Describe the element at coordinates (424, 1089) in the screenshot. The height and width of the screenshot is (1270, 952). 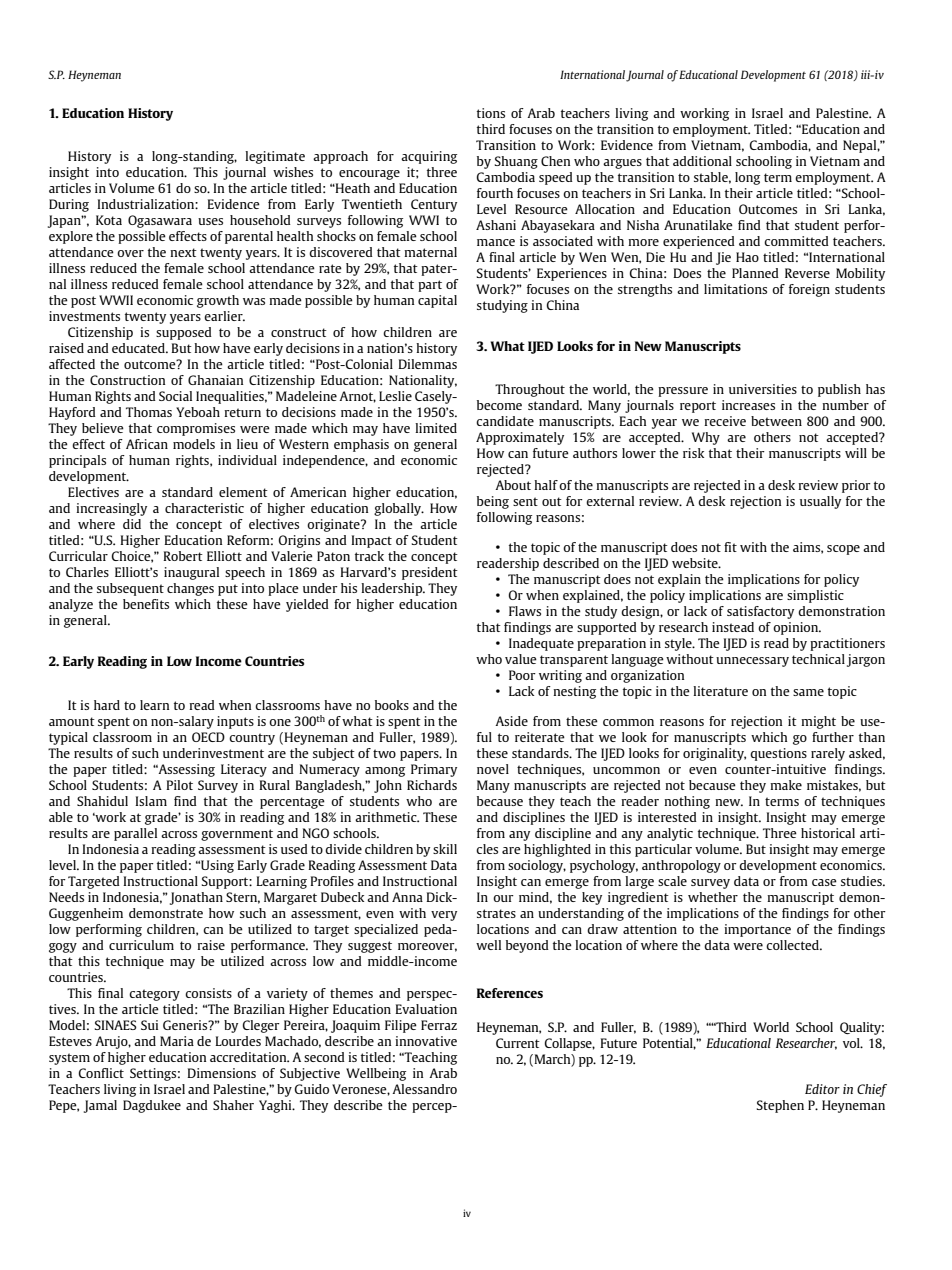
I see `Alessandro` at that location.
